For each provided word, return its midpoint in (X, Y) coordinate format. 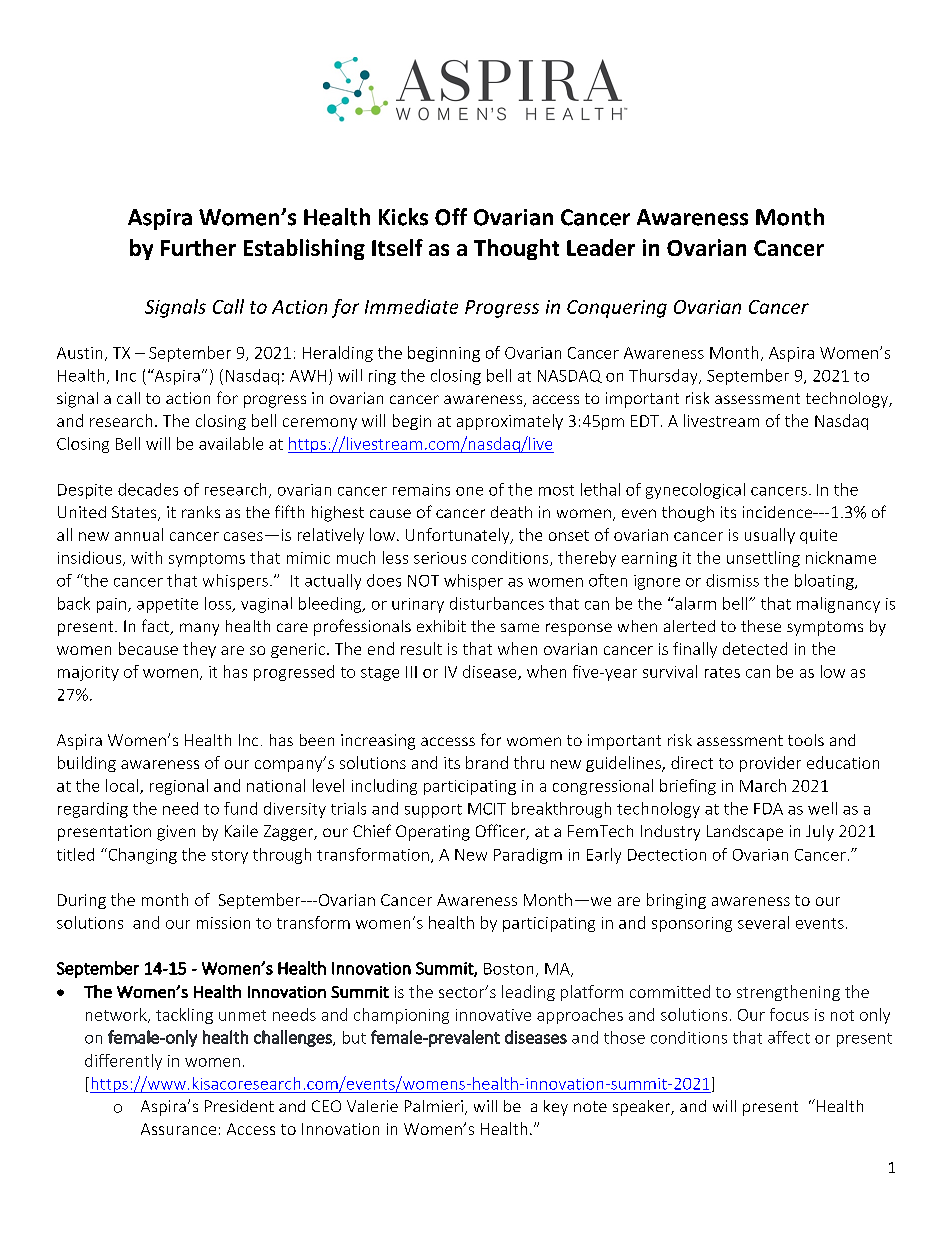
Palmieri (434, 1106)
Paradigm (528, 856)
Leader (601, 247)
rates (722, 672)
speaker (643, 1108)
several (763, 922)
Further (198, 247)
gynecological (695, 491)
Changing (141, 856)
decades (148, 489)
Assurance (178, 1129)
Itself (397, 247)
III (411, 672)
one (469, 491)
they (199, 650)
